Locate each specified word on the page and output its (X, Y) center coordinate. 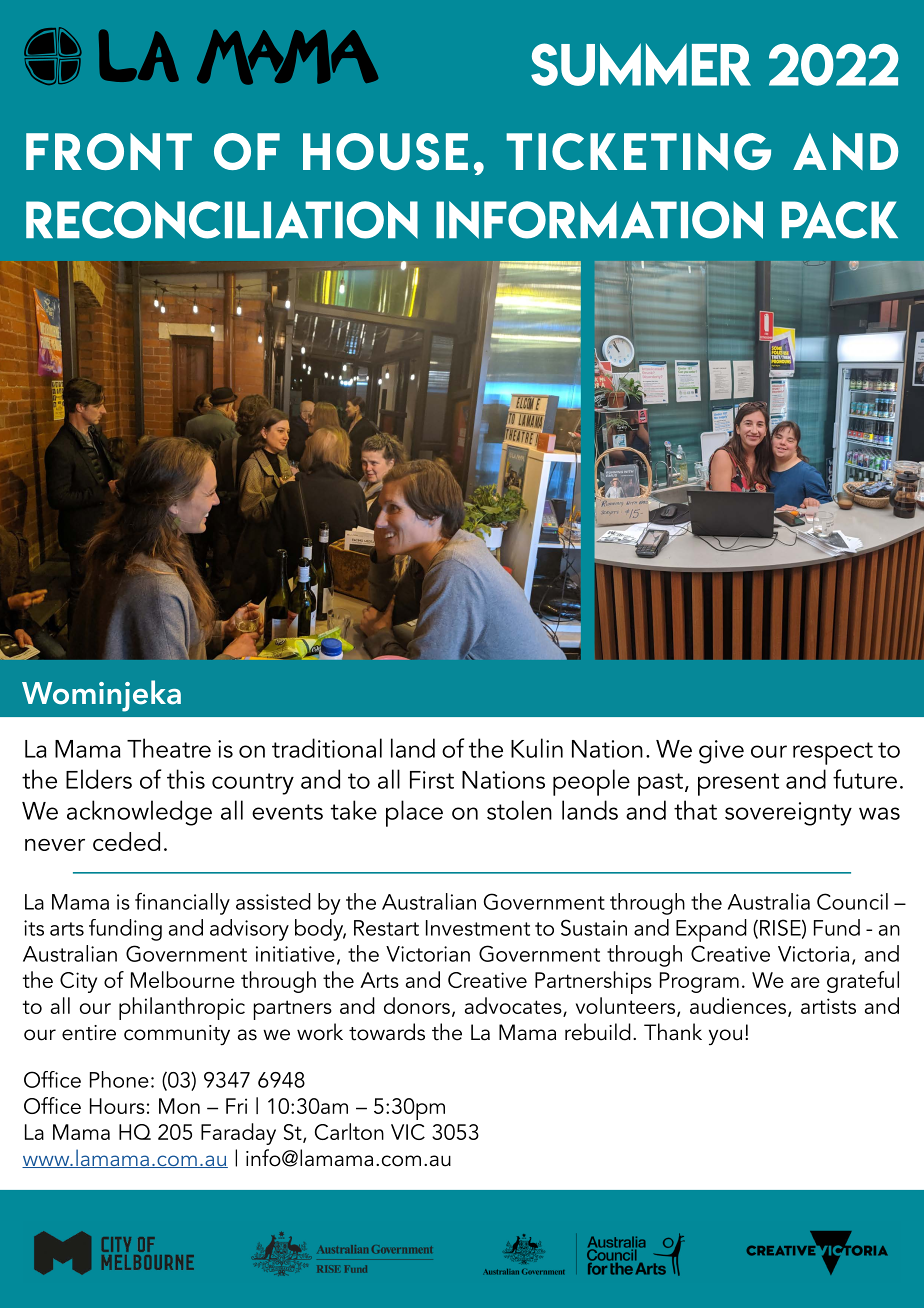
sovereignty (788, 814)
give (721, 752)
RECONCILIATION (222, 220)
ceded (126, 841)
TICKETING (638, 151)
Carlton (349, 1131)
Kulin (537, 748)
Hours (117, 1106)
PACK (840, 220)
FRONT (109, 151)
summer (641, 64)
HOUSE (385, 151)
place (414, 813)
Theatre (169, 748)
